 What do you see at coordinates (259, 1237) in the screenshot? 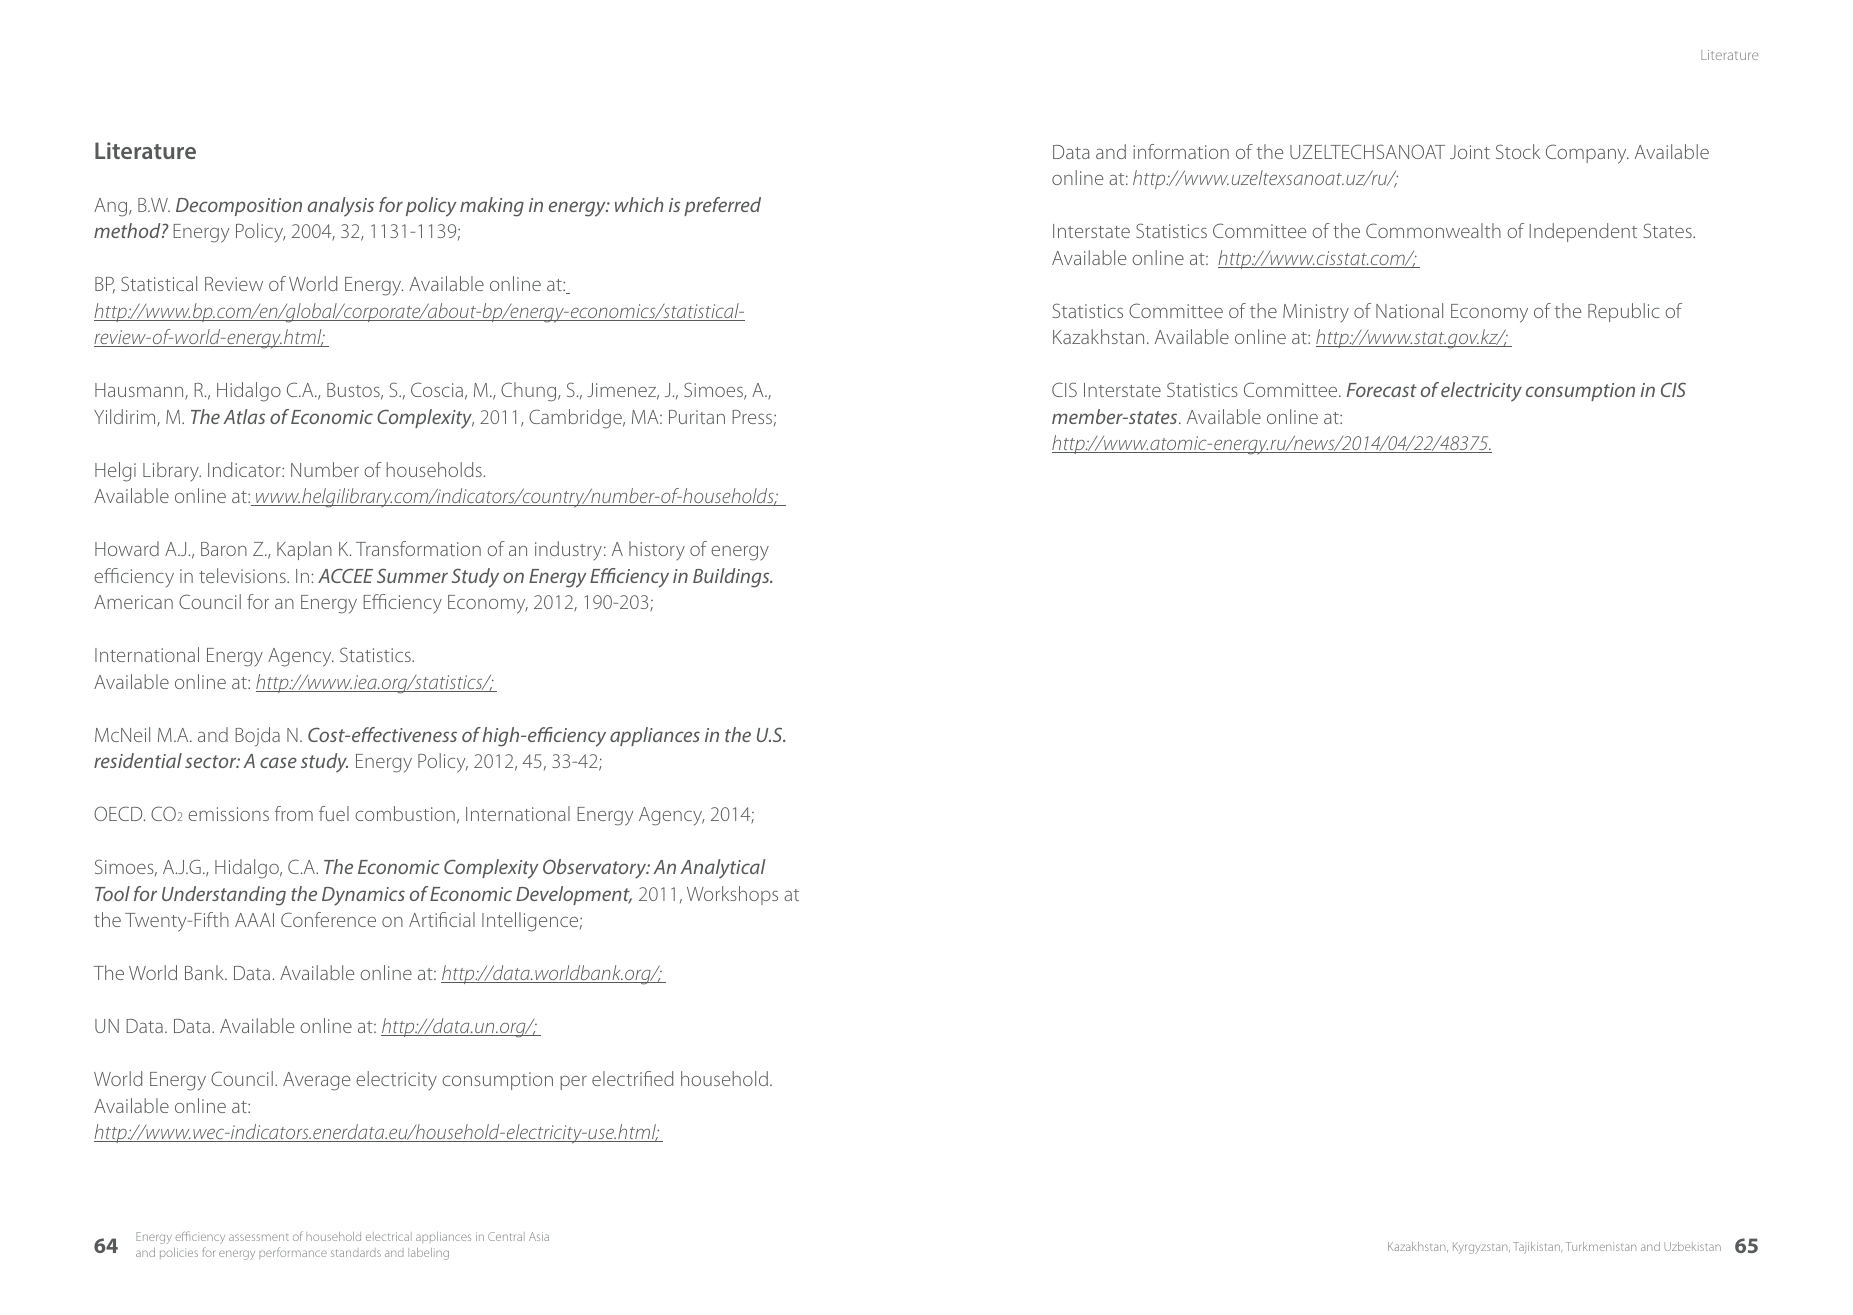
I see `assessment` at bounding box center [259, 1237].
